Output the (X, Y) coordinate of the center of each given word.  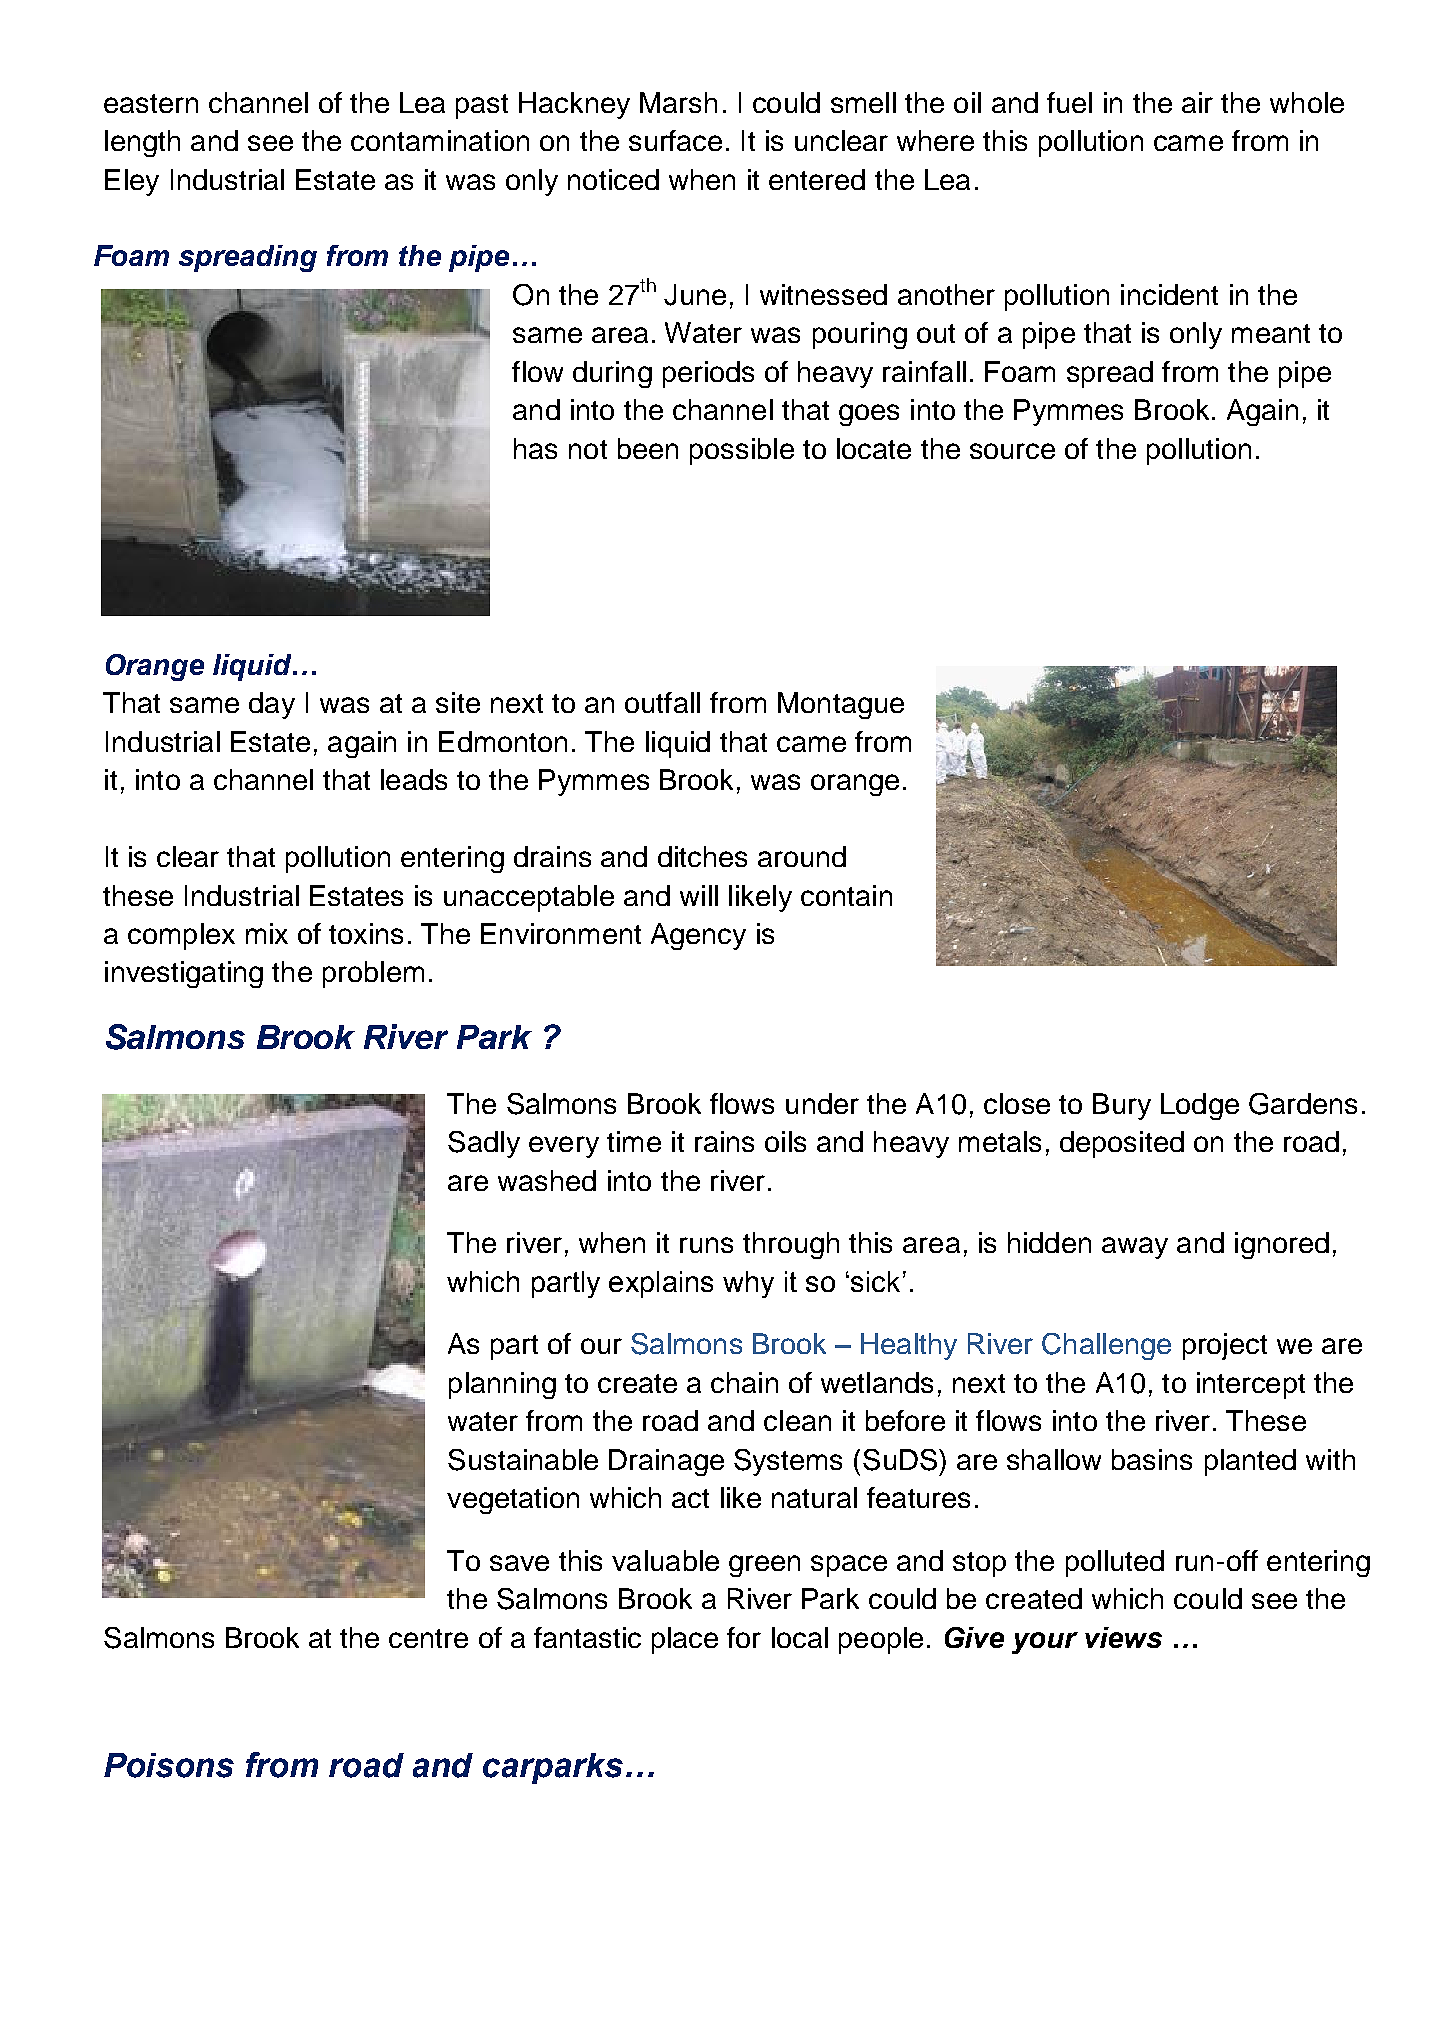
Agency (698, 936)
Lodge (1200, 1106)
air (1197, 102)
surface (675, 140)
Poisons (169, 1765)
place (685, 1640)
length (142, 143)
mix (267, 933)
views (1123, 1637)
